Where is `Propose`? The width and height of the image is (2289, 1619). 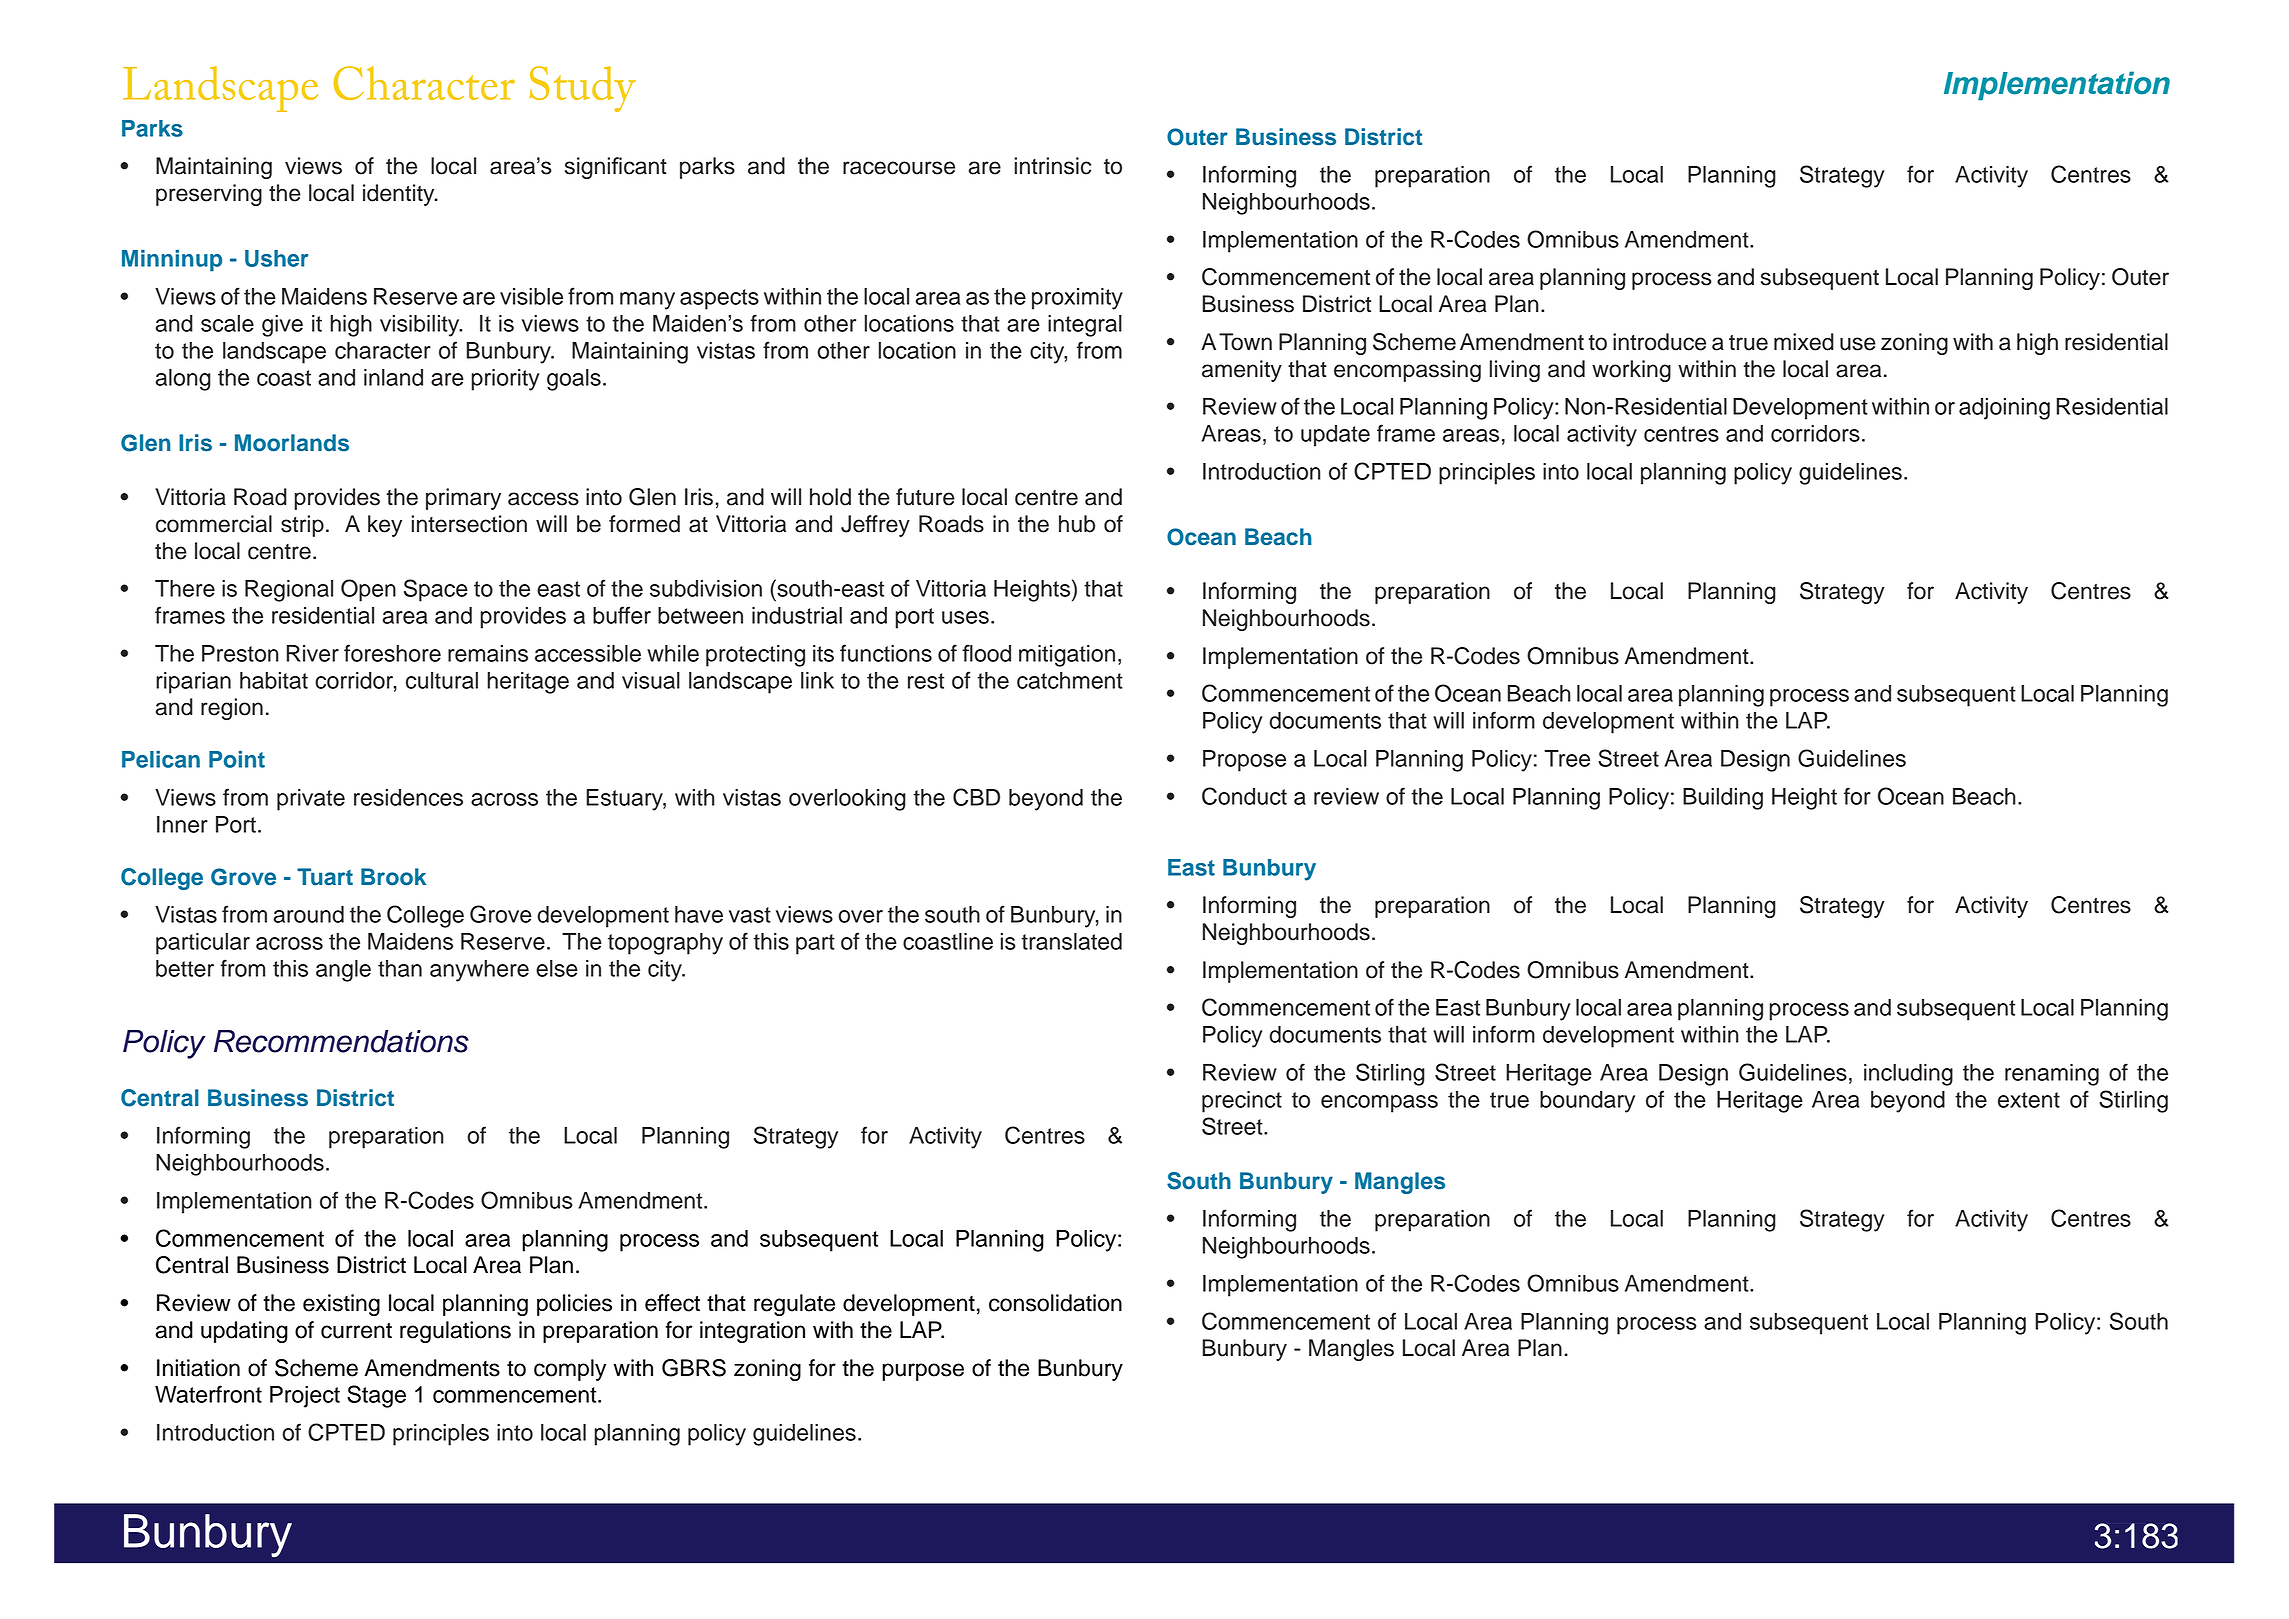 Propose is located at coordinates (1244, 761).
